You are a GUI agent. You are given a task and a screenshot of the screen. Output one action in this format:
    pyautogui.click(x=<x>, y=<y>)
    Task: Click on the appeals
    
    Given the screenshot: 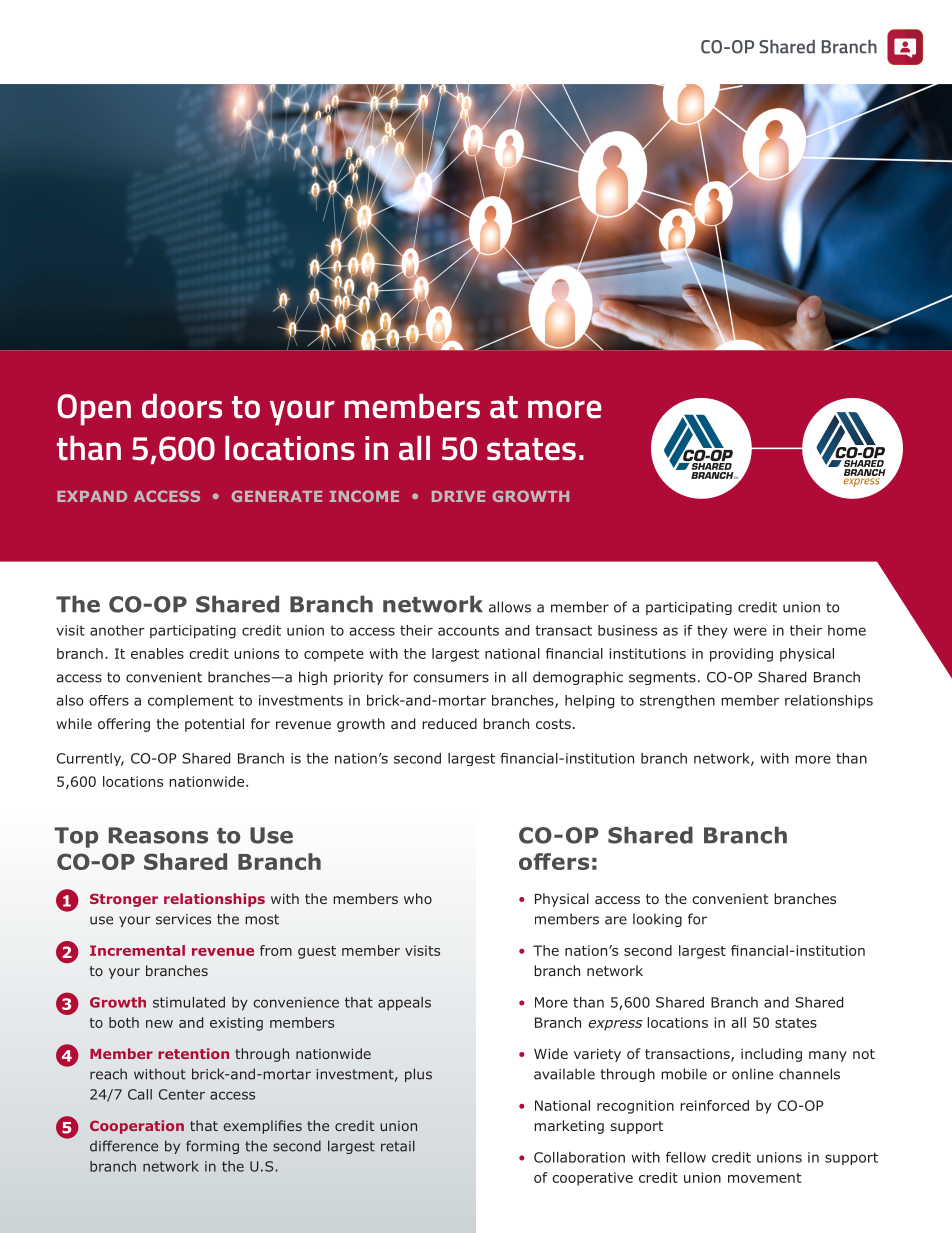 What is the action you would take?
    pyautogui.click(x=404, y=1004)
